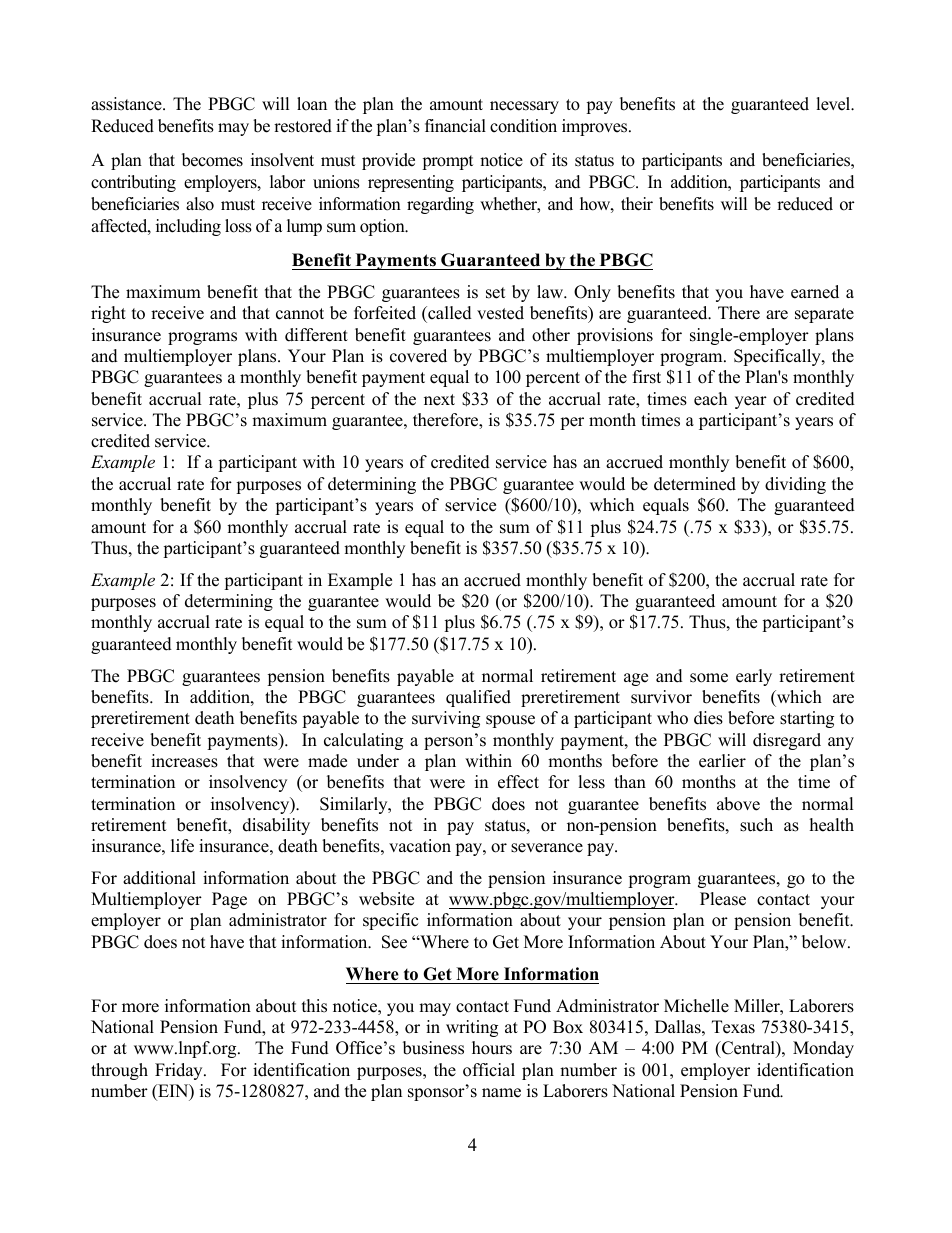  What do you see at coordinates (478, 698) in the screenshot?
I see `qualified` at bounding box center [478, 698].
